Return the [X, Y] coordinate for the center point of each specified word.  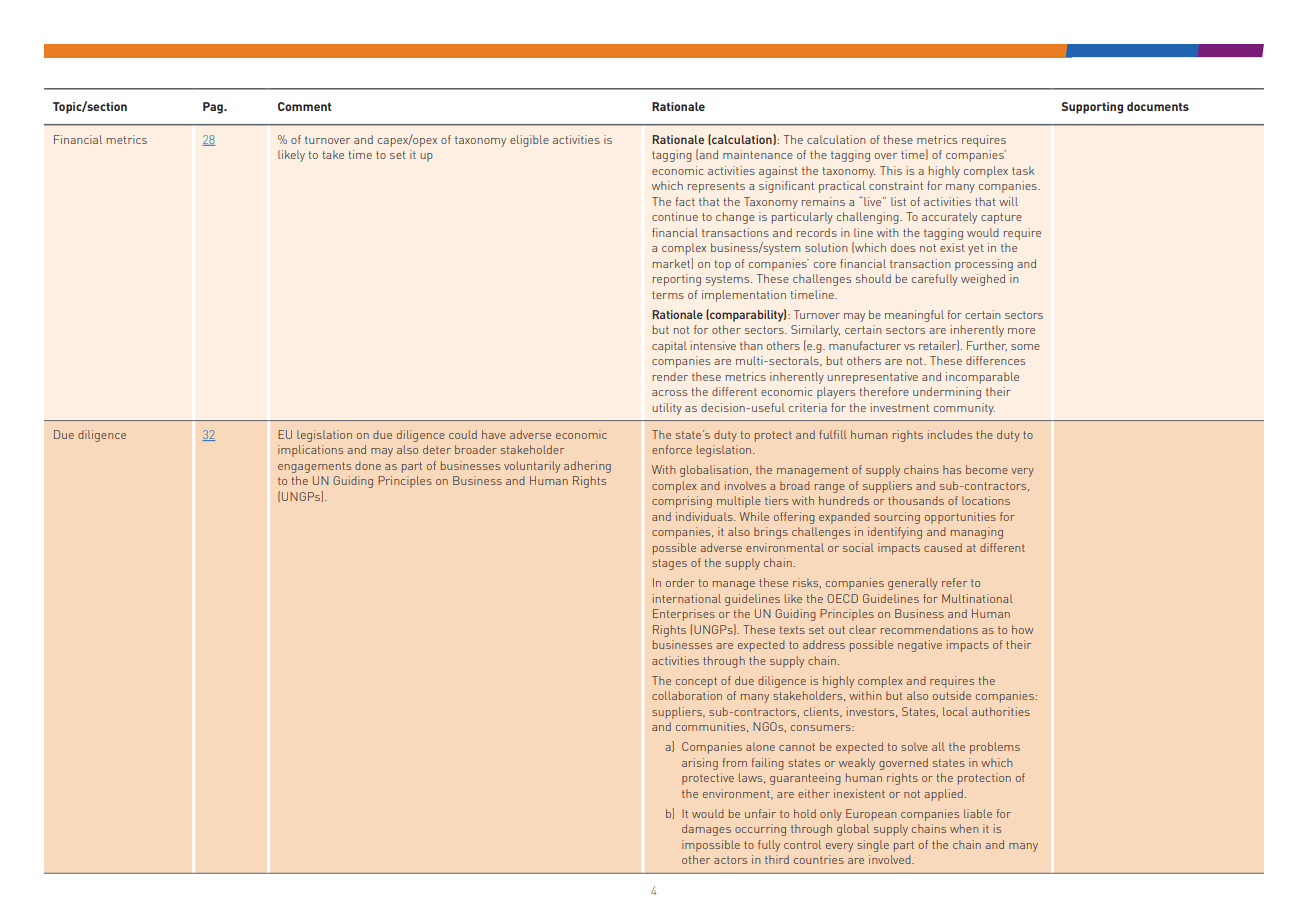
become [987, 469]
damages [706, 830]
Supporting [1092, 108]
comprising [682, 502]
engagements [314, 467]
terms [668, 295]
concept [696, 682]
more [1021, 331]
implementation [744, 296]
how [1023, 629]
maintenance [758, 154]
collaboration [687, 695]
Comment [305, 106]
